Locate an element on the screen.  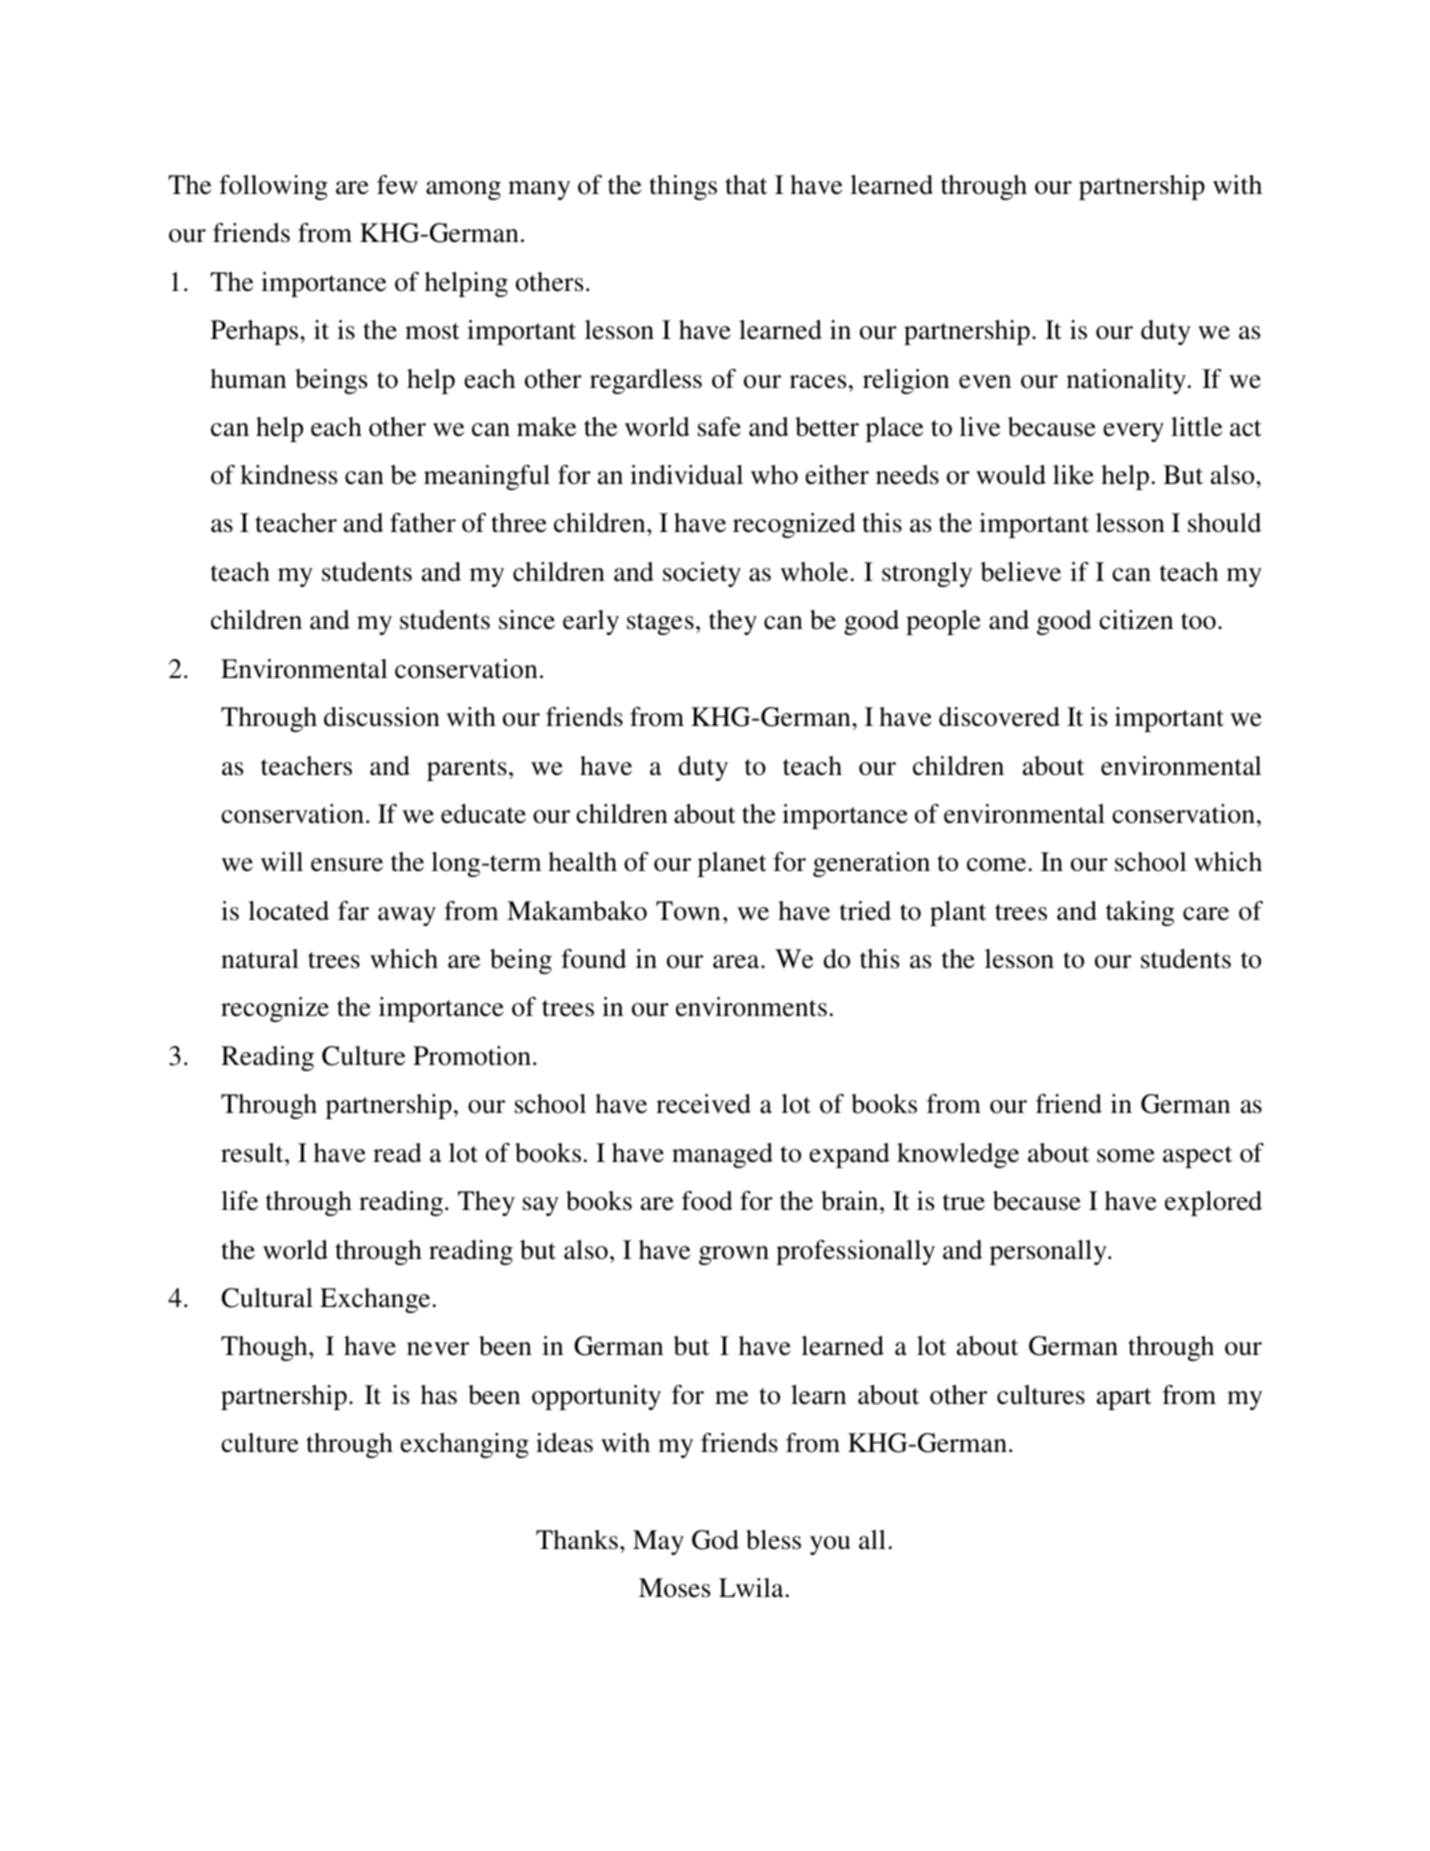
society is located at coordinates (702, 574).
